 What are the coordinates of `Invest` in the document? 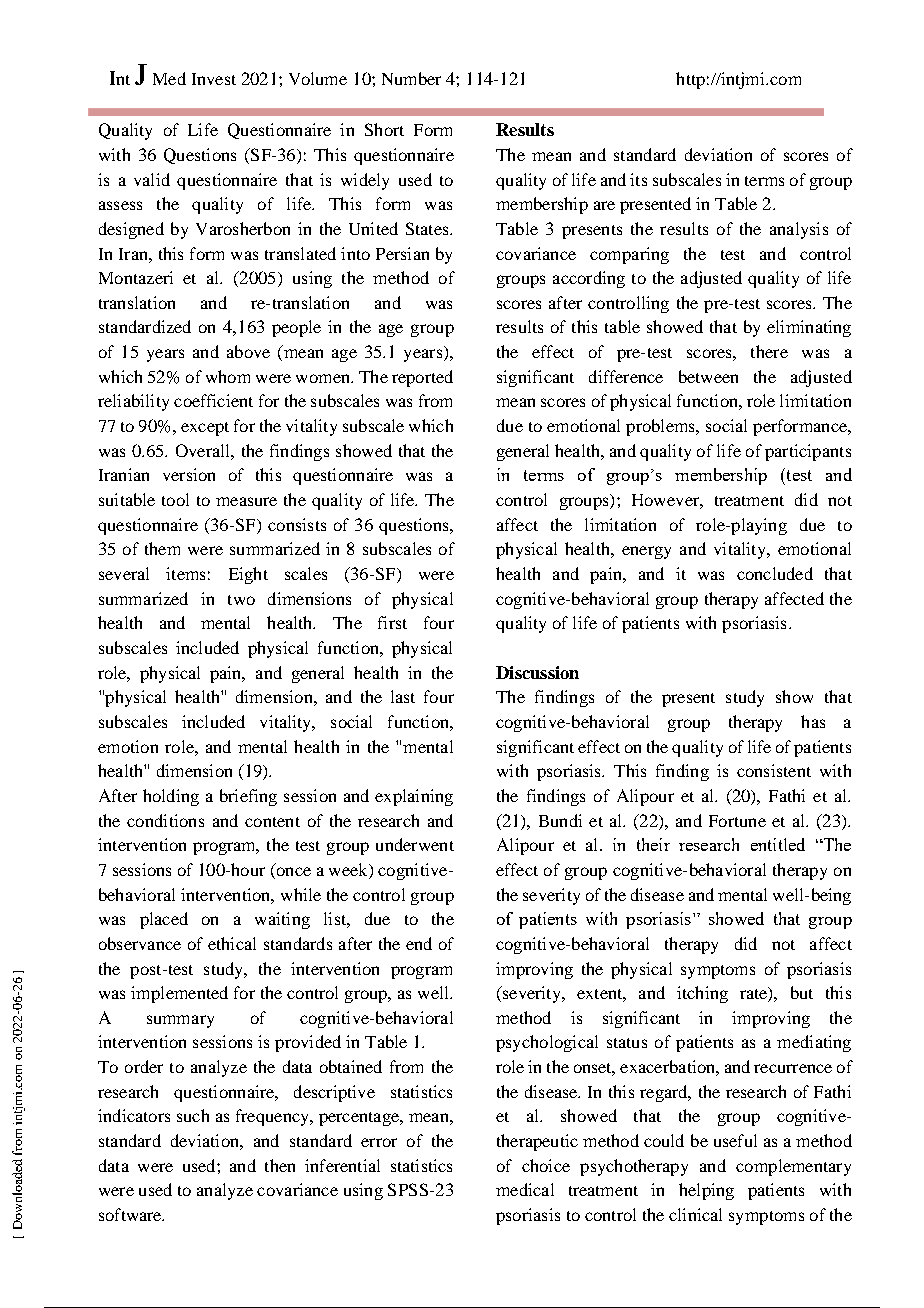 It's located at (214, 79).
